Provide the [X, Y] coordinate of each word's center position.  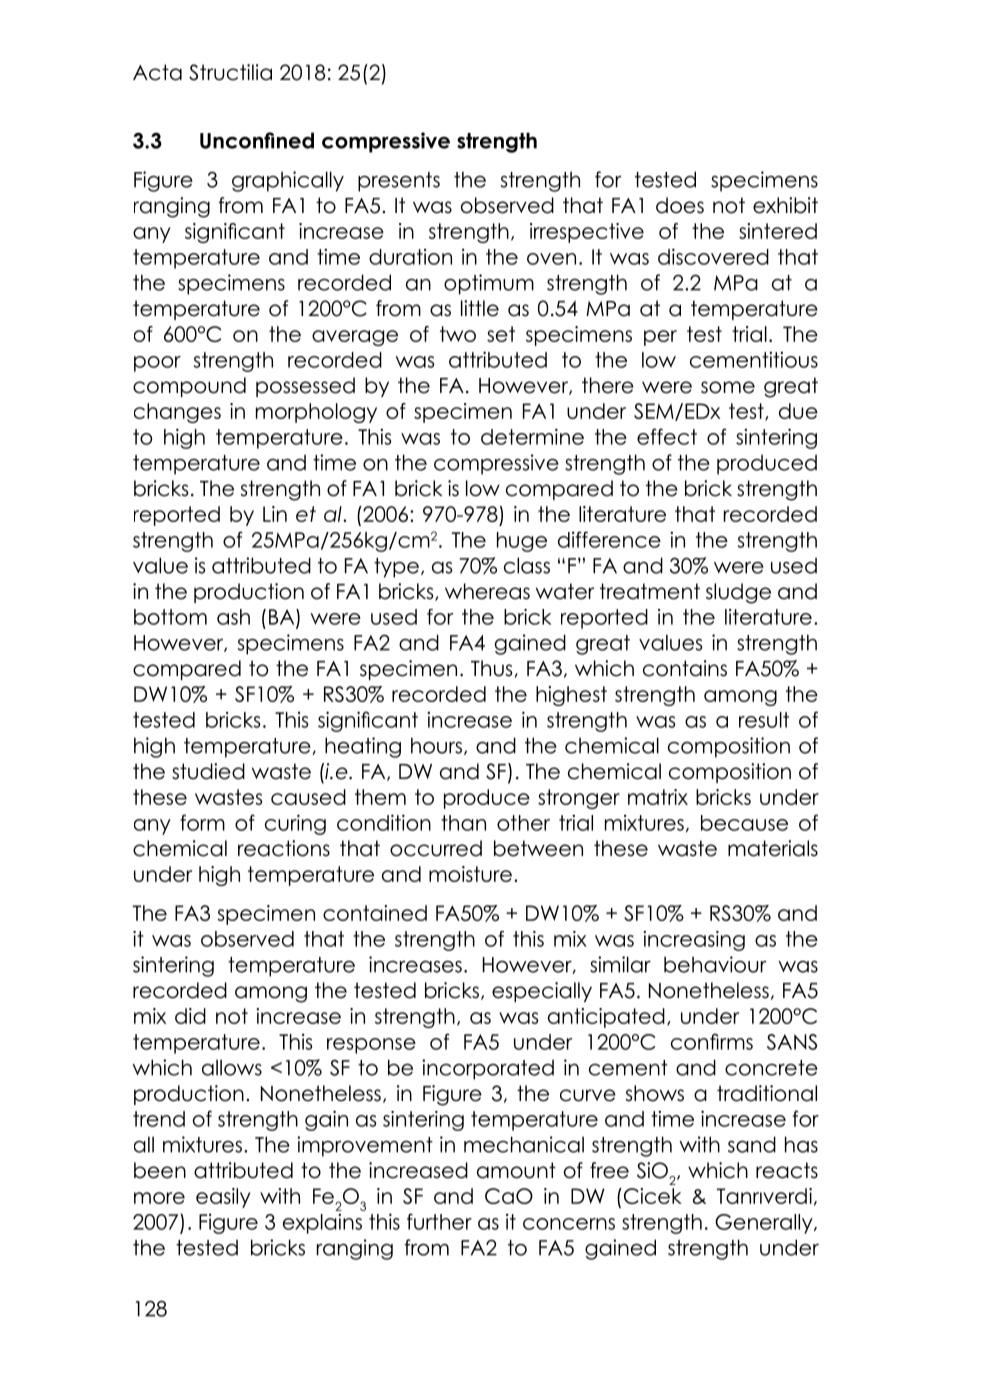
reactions [284, 848]
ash [233, 617]
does [680, 205]
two [458, 334]
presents [399, 182]
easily [223, 1198]
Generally [765, 1224]
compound [189, 387]
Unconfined [257, 140]
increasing [694, 941]
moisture [470, 874]
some [728, 387]
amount [516, 1170]
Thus [491, 668]
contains [685, 668]
